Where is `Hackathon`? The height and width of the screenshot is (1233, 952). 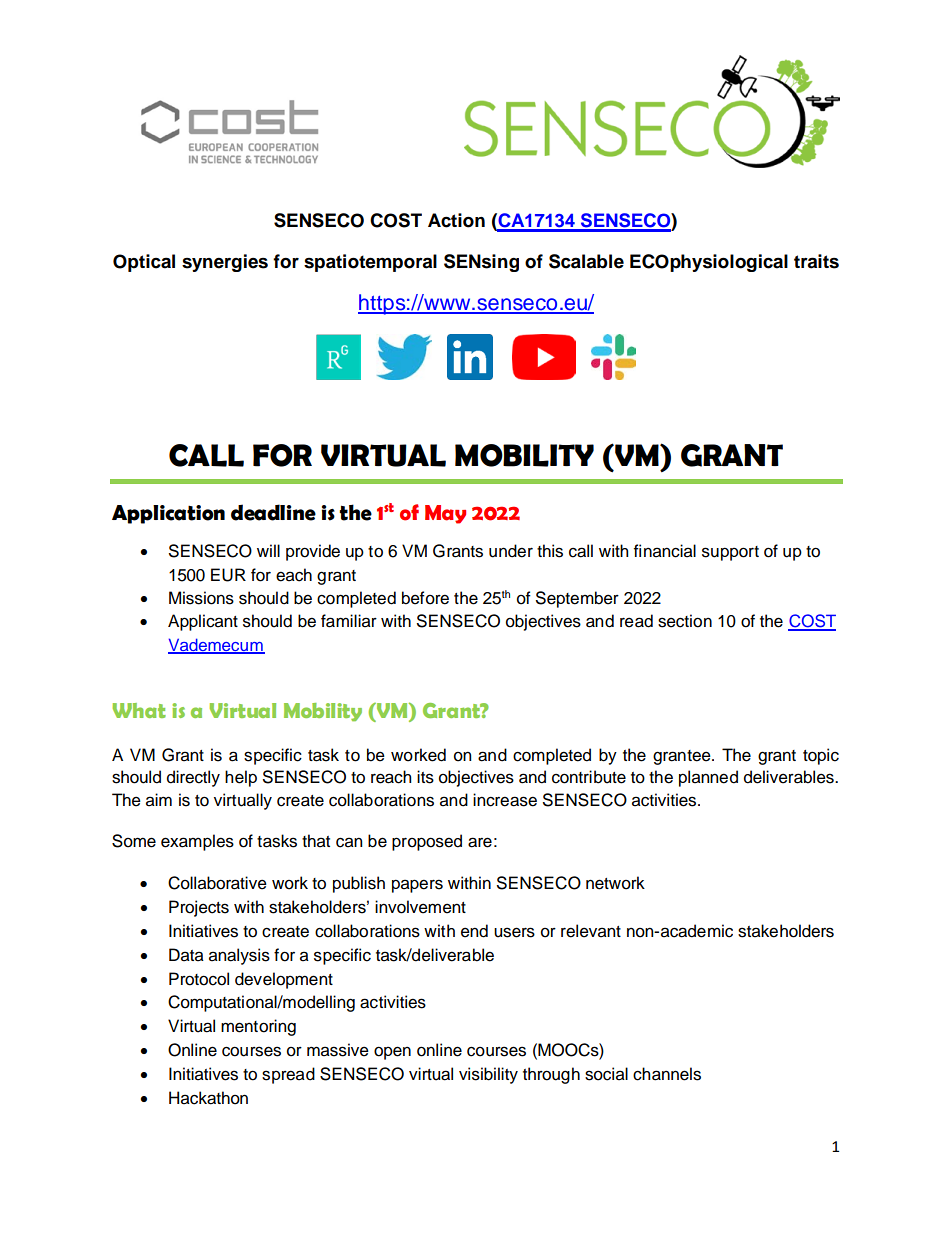 Hackathon is located at coordinates (208, 1098).
